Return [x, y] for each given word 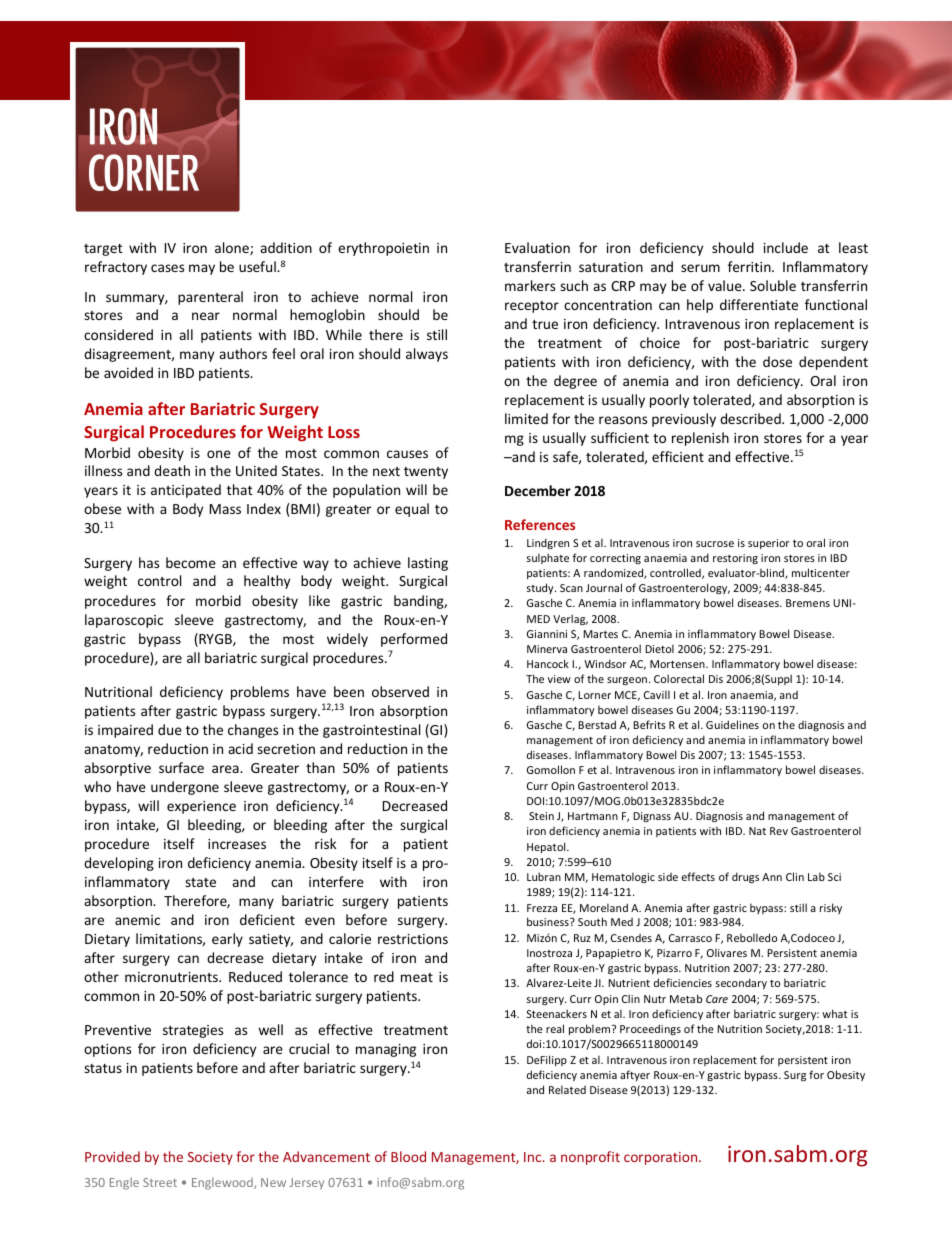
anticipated [186, 491]
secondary [741, 983]
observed [400, 691]
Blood [408, 1156]
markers [530, 285]
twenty [426, 473]
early [227, 940]
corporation [662, 1158]
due [170, 729]
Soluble [773, 285]
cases [167, 268]
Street [160, 1182]
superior [769, 544]
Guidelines [732, 724]
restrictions [413, 939]
